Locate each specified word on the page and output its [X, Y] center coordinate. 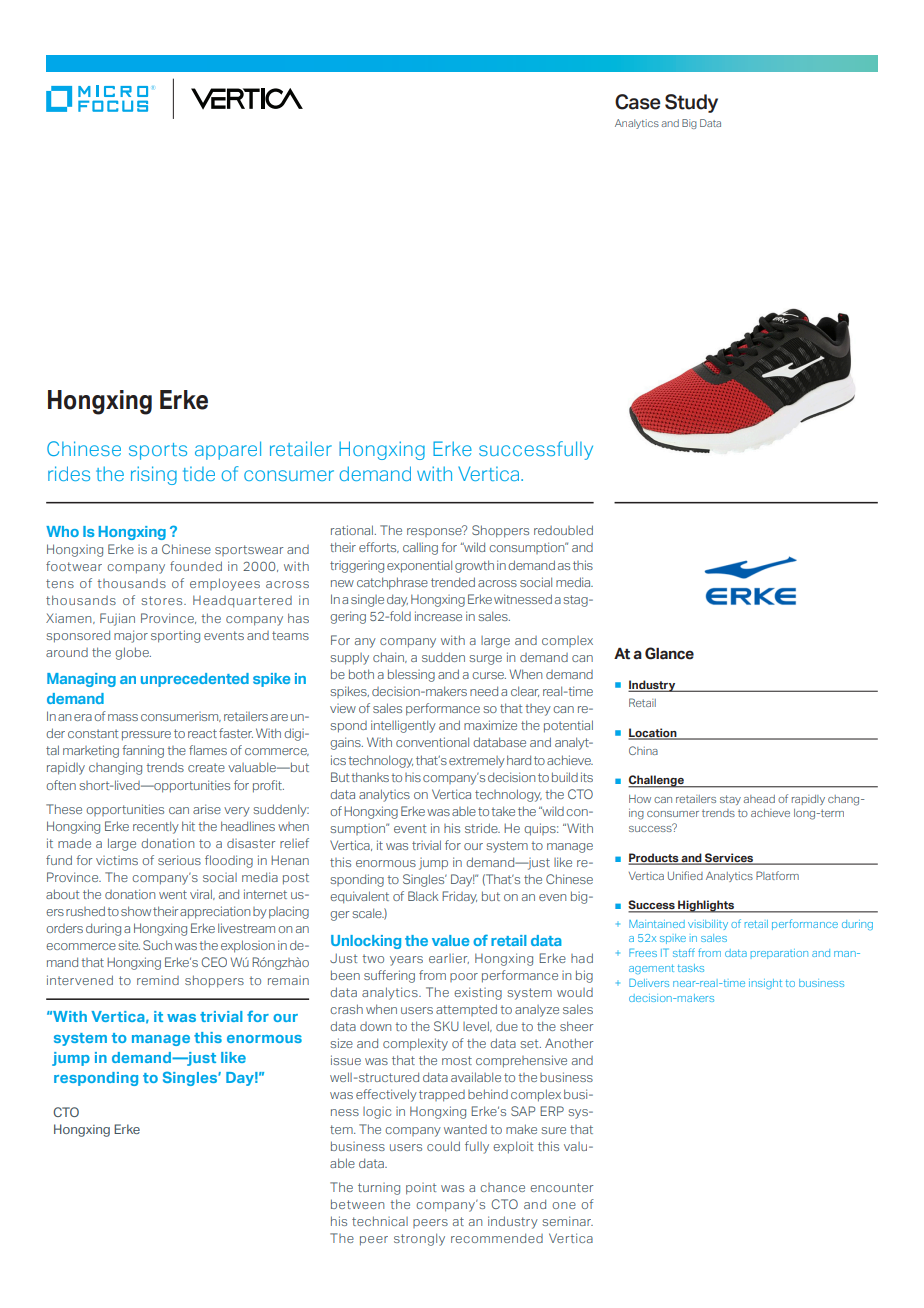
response [435, 531]
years [406, 961]
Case [638, 102]
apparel [228, 450]
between [357, 1204]
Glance [669, 653]
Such [157, 945]
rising [154, 475]
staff [684, 952]
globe [133, 653]
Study [691, 103]
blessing [411, 675]
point [421, 1189]
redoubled [563, 530]
